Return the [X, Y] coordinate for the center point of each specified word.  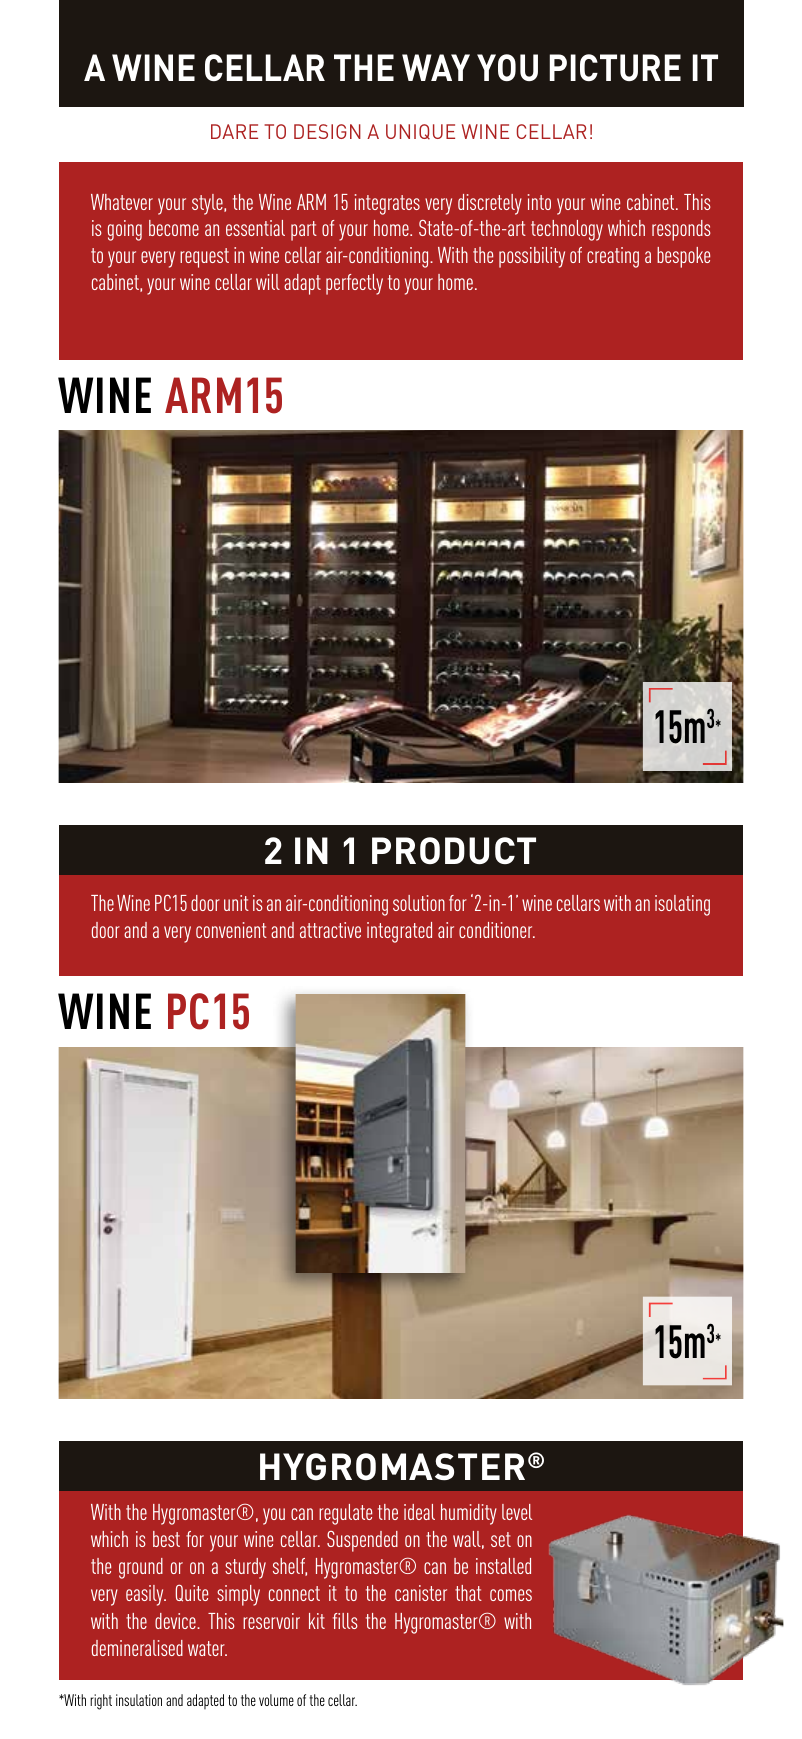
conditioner [497, 930]
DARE [234, 131]
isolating [682, 905]
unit [236, 903]
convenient [231, 930]
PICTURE [615, 67]
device [176, 1621]
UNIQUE [420, 132]
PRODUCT [454, 850]
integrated [399, 932]
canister [421, 1593]
